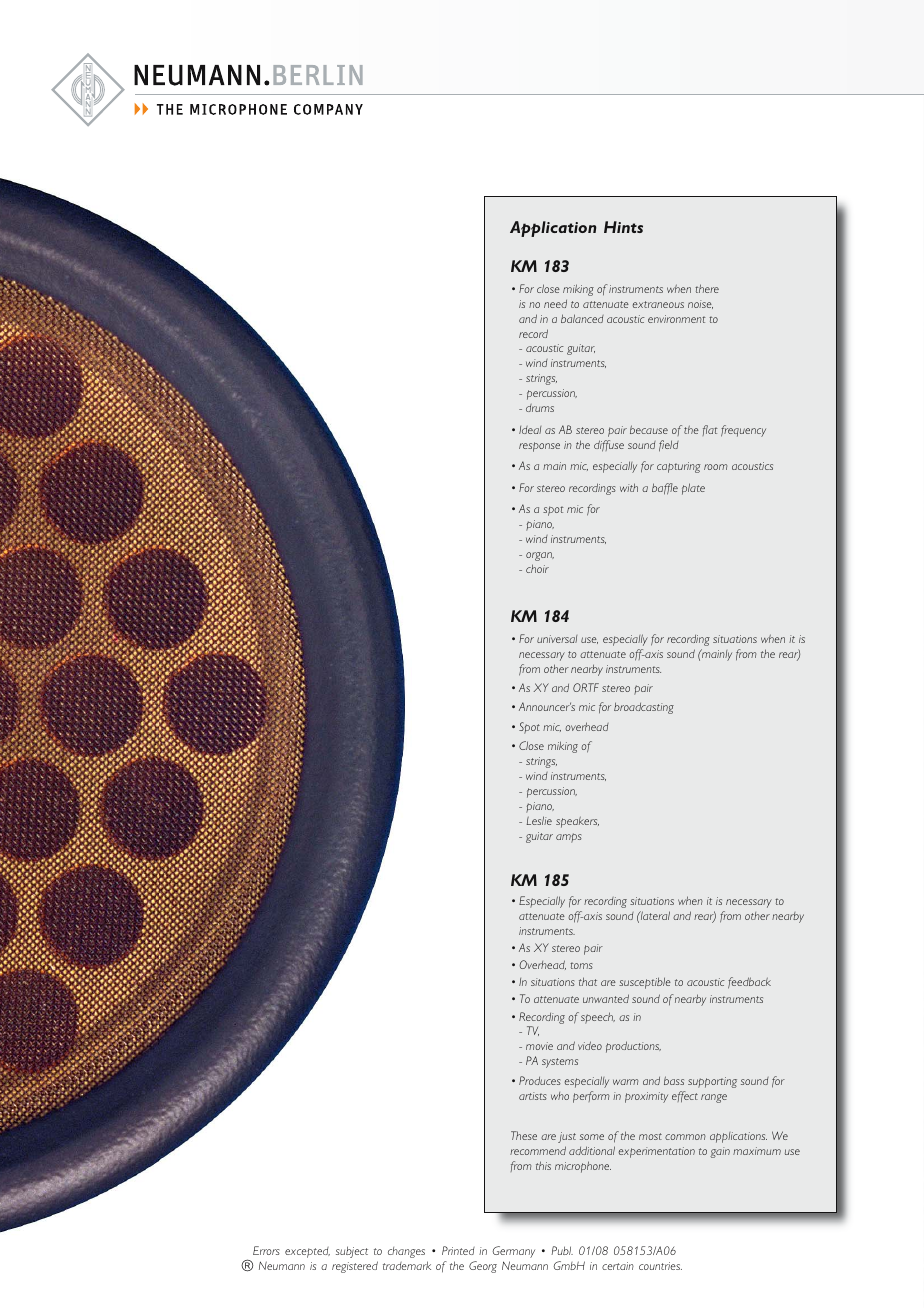 This screenshot has width=924, height=1308. Describe the element at coordinates (749, 983) in the screenshot. I see `feedback` at that location.
